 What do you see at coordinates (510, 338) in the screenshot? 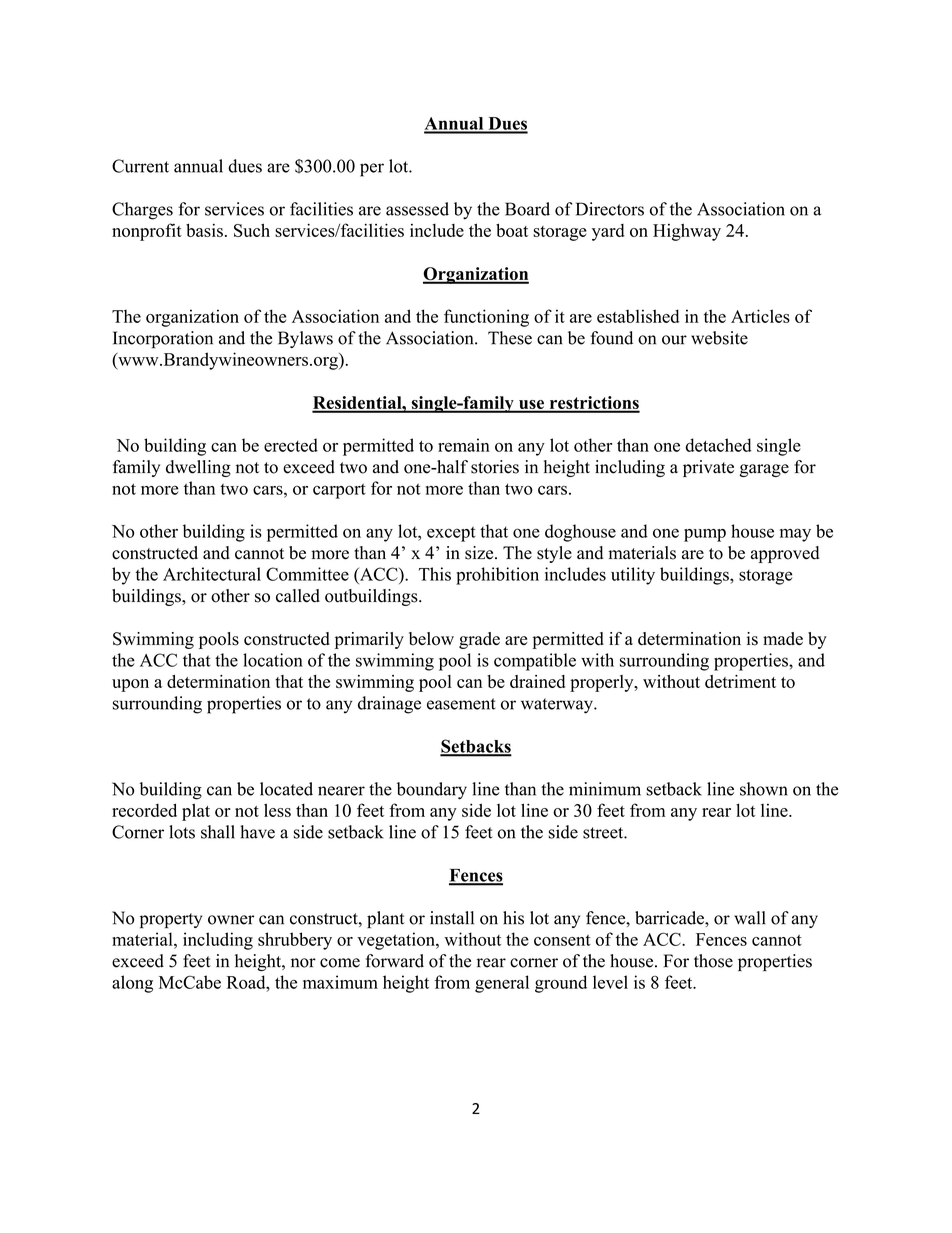
I see `These` at bounding box center [510, 338].
